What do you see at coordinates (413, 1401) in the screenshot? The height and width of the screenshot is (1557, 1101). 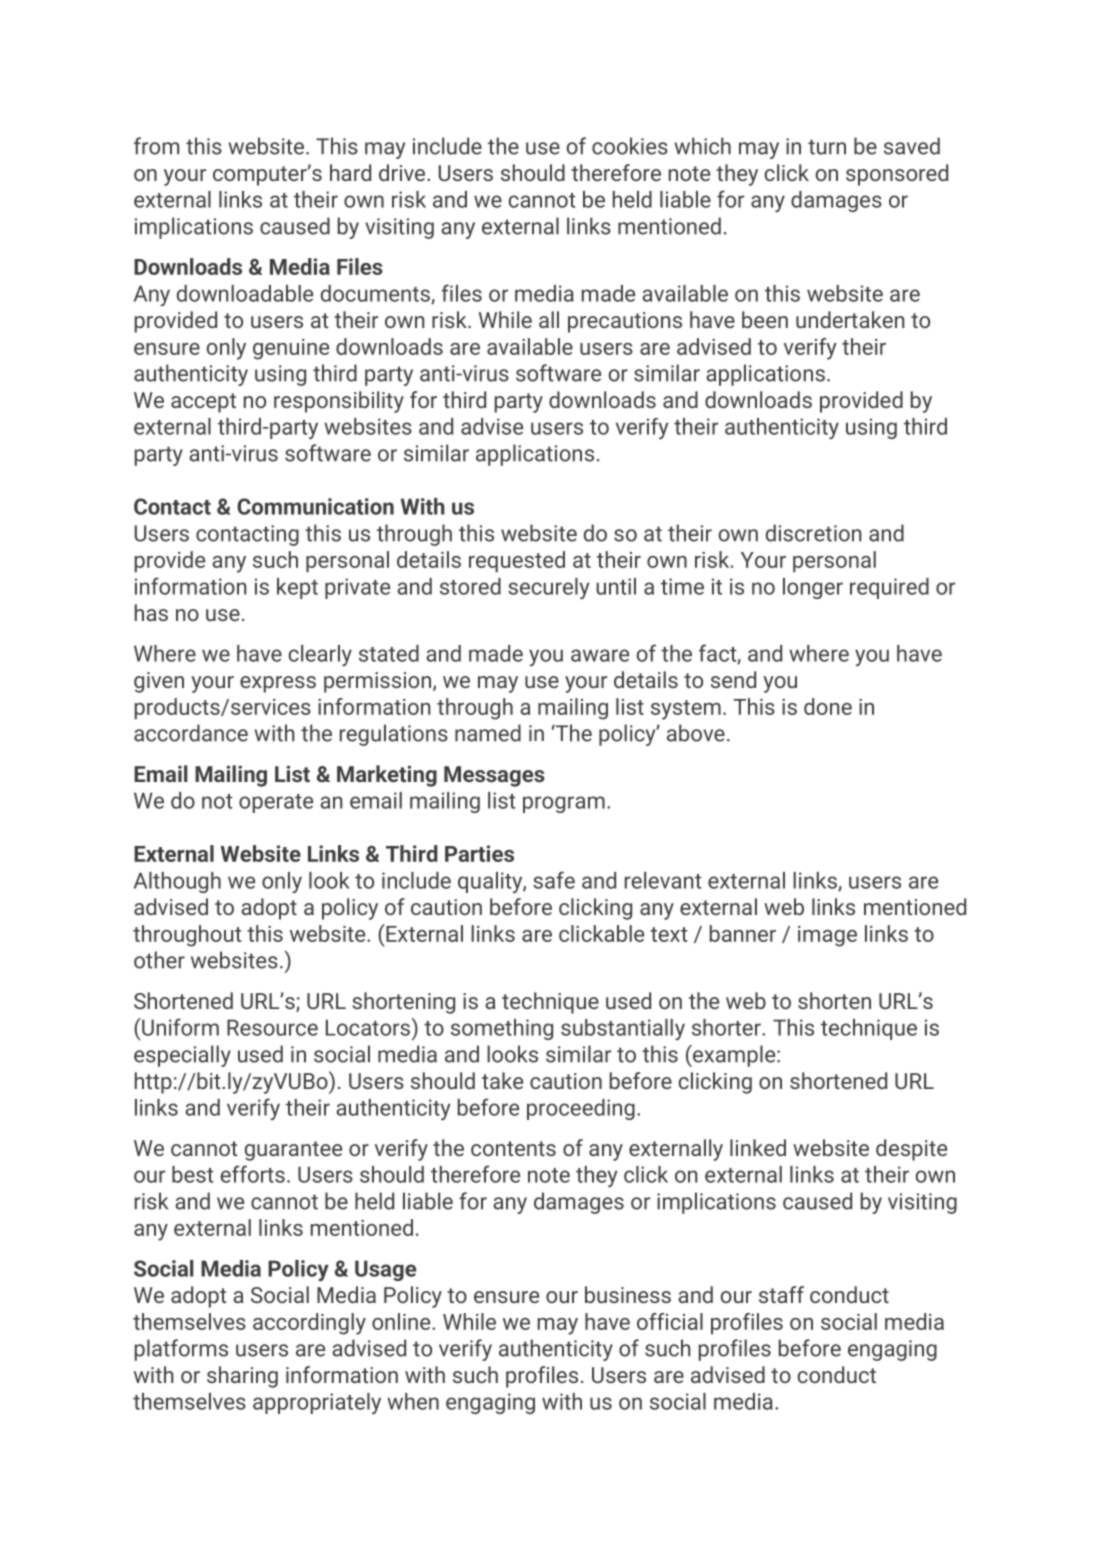 I see `when` at bounding box center [413, 1401].
